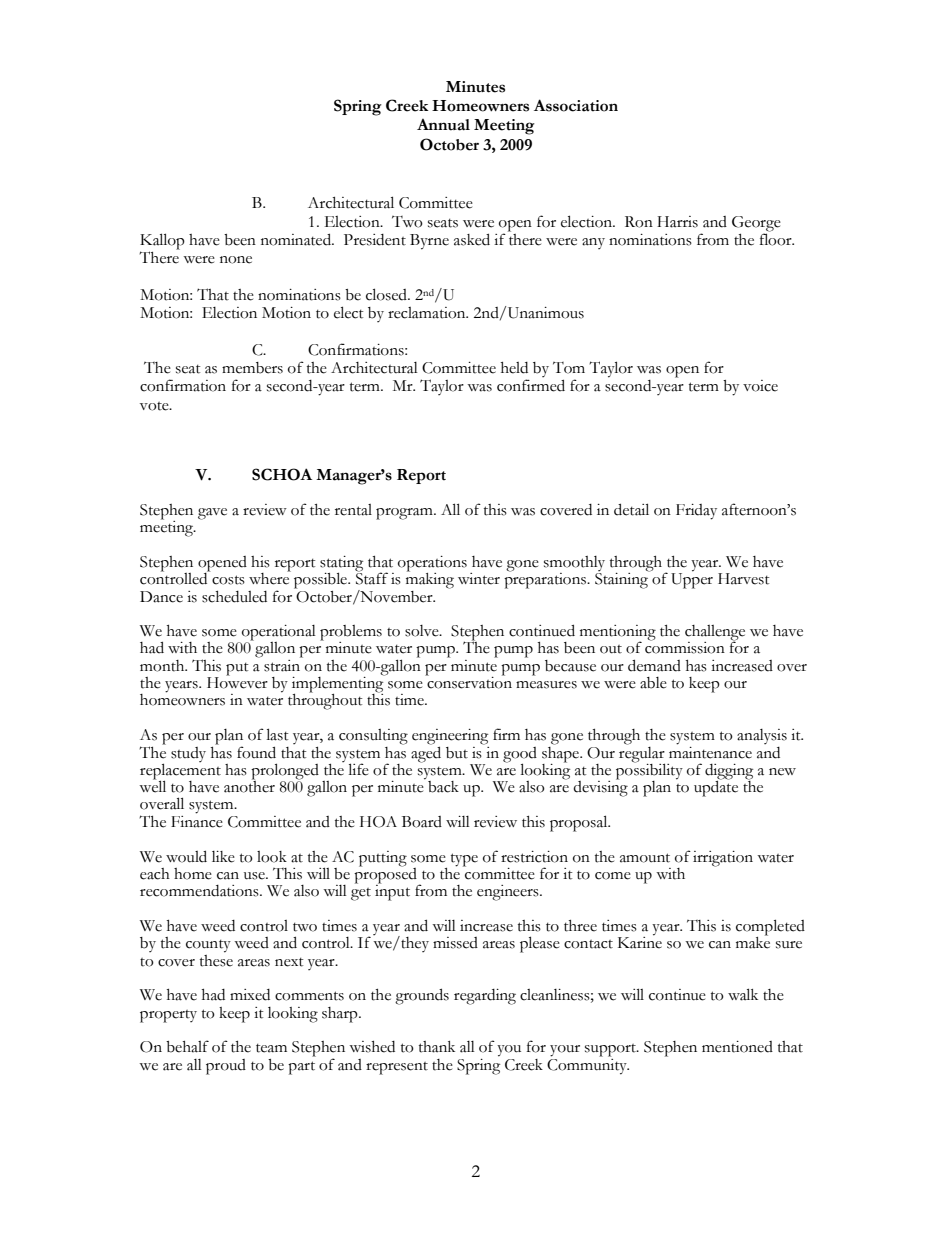  I want to click on proud, so click(226, 1067).
